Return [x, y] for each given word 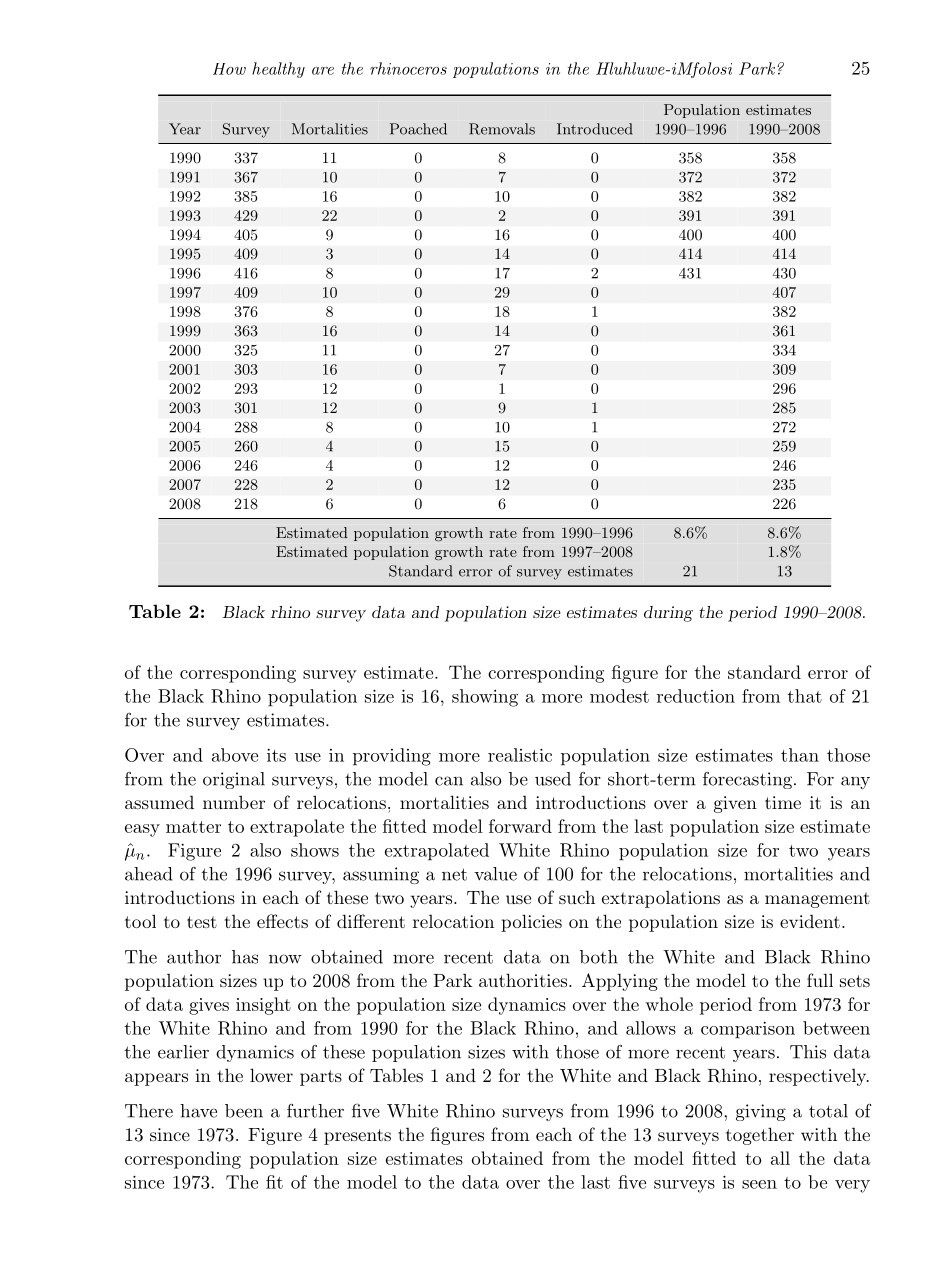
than [800, 755]
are [323, 71]
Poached [418, 129]
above [235, 755]
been [244, 1111]
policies [531, 923]
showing [485, 698]
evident [810, 921]
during [668, 614]
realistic [520, 755]
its [276, 755]
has [245, 957]
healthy [278, 70]
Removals [502, 129]
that [805, 696]
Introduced [594, 129]
